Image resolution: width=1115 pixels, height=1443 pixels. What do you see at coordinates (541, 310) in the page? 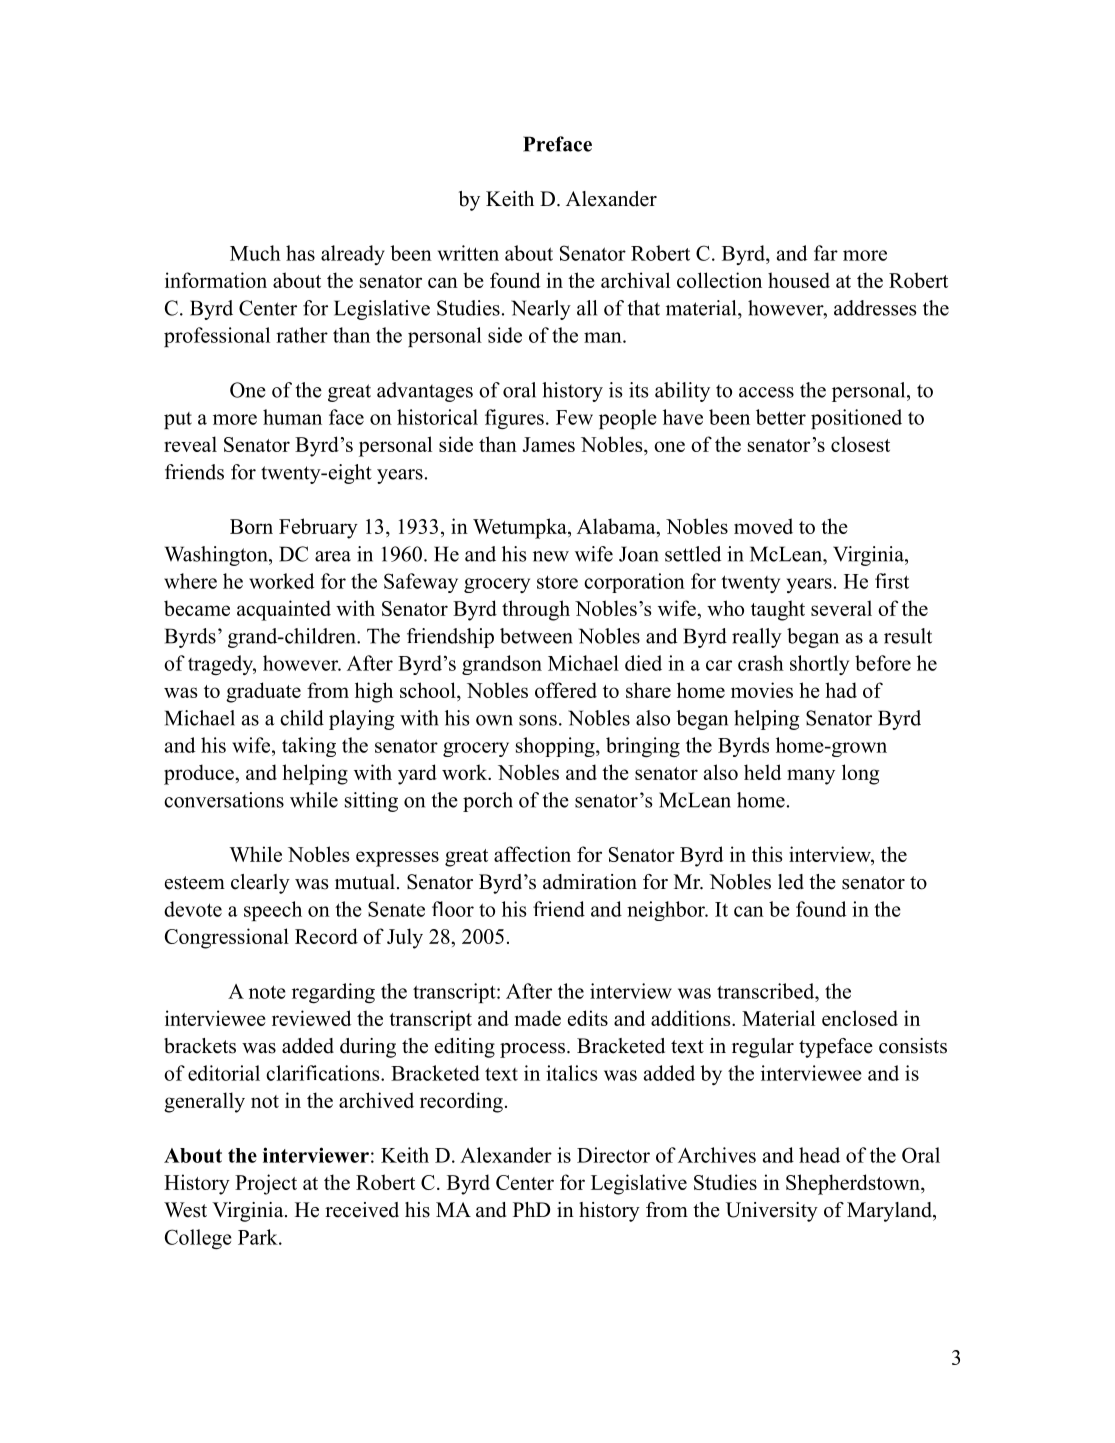
I see `Nearly` at bounding box center [541, 310].
